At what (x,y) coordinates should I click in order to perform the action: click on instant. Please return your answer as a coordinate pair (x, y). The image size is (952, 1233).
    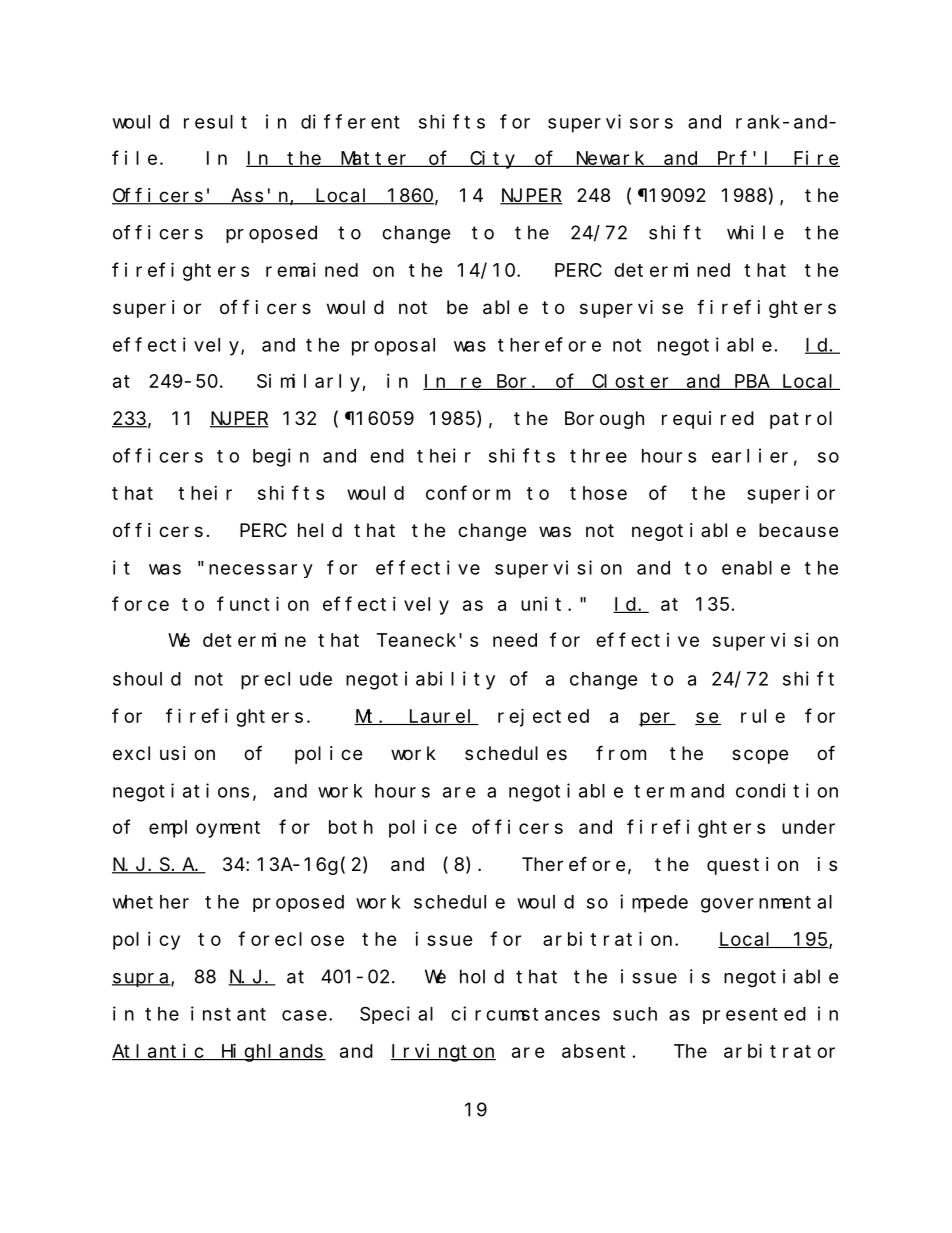
    Looking at the image, I should click on (228, 1013).
